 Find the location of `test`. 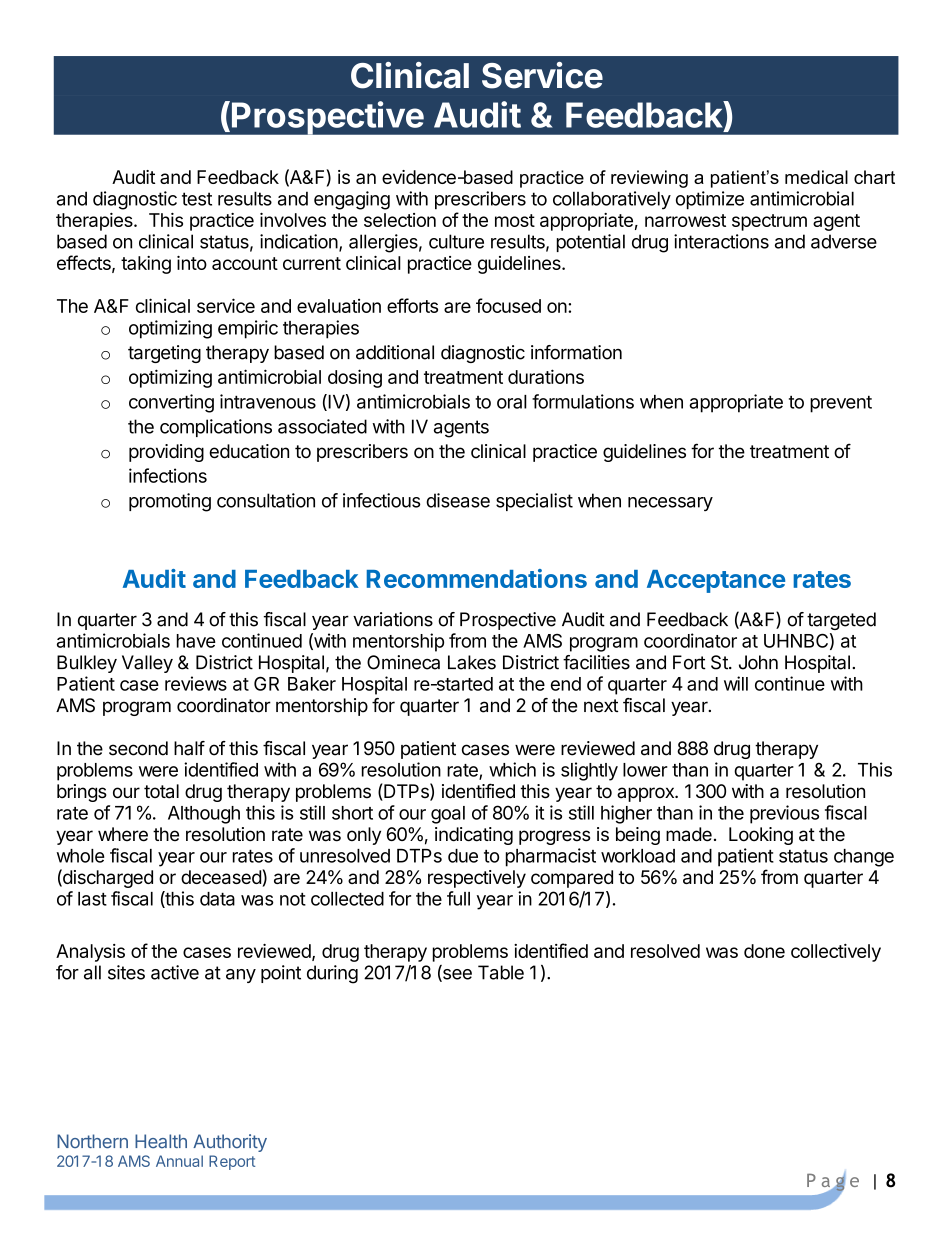

test is located at coordinates (197, 199).
